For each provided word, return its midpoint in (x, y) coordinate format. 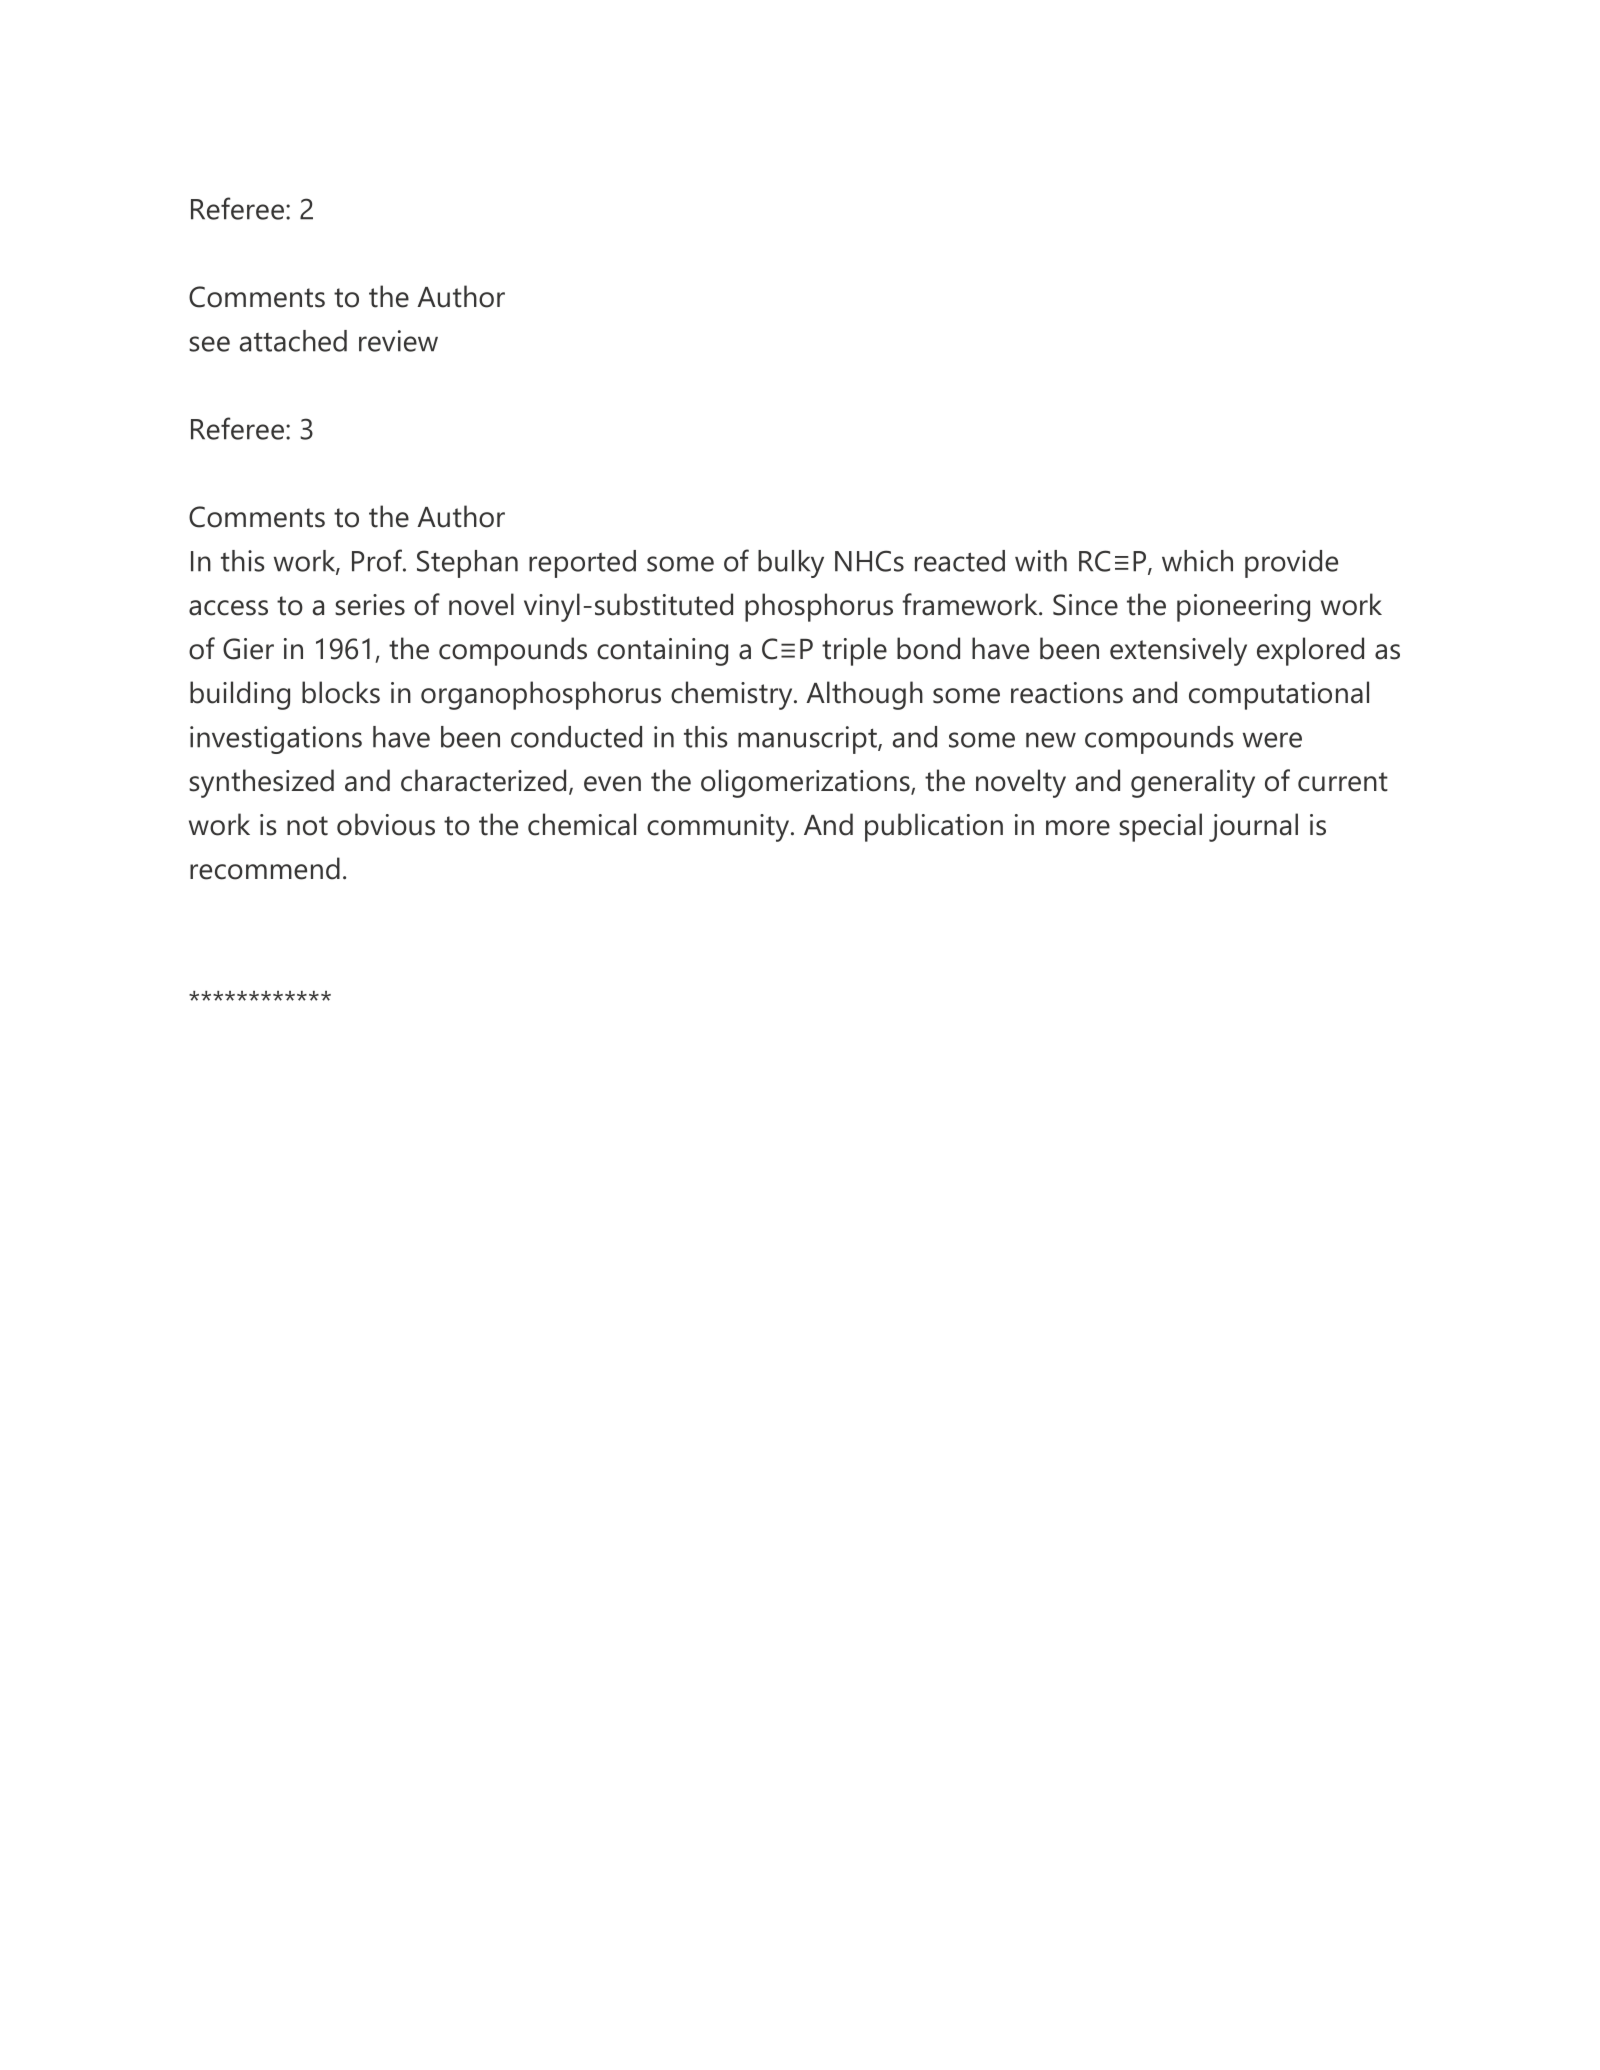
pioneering (1243, 608)
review (398, 341)
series (370, 605)
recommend (265, 868)
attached (293, 341)
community (719, 828)
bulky (791, 564)
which (1197, 561)
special (1160, 827)
